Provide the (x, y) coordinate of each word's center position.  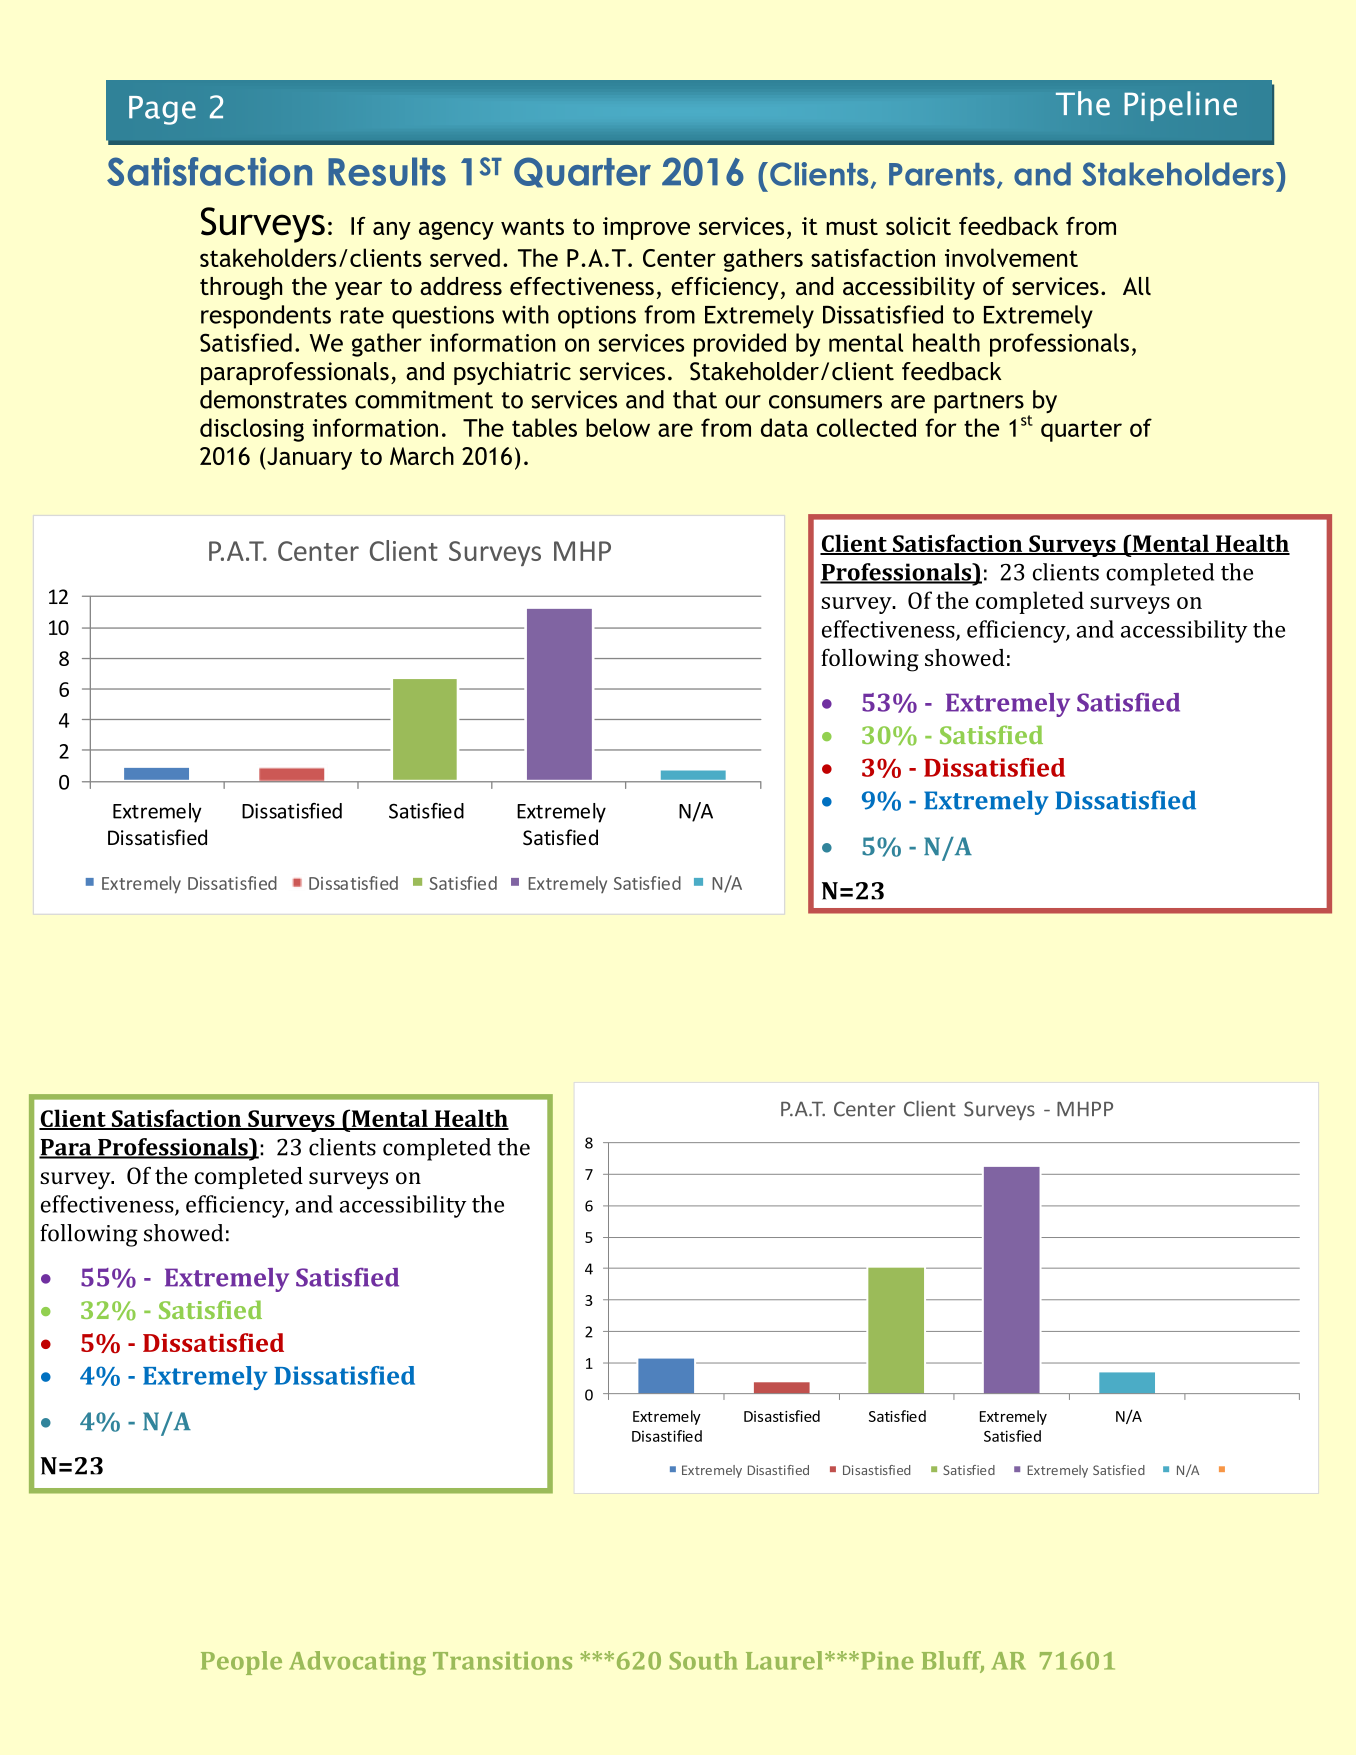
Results (387, 171)
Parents (942, 174)
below (618, 427)
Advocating (357, 1663)
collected (866, 427)
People (241, 1663)
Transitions (502, 1661)
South (703, 1660)
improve (646, 228)
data (784, 427)
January (308, 458)
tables (544, 427)
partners (979, 403)
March (422, 456)
